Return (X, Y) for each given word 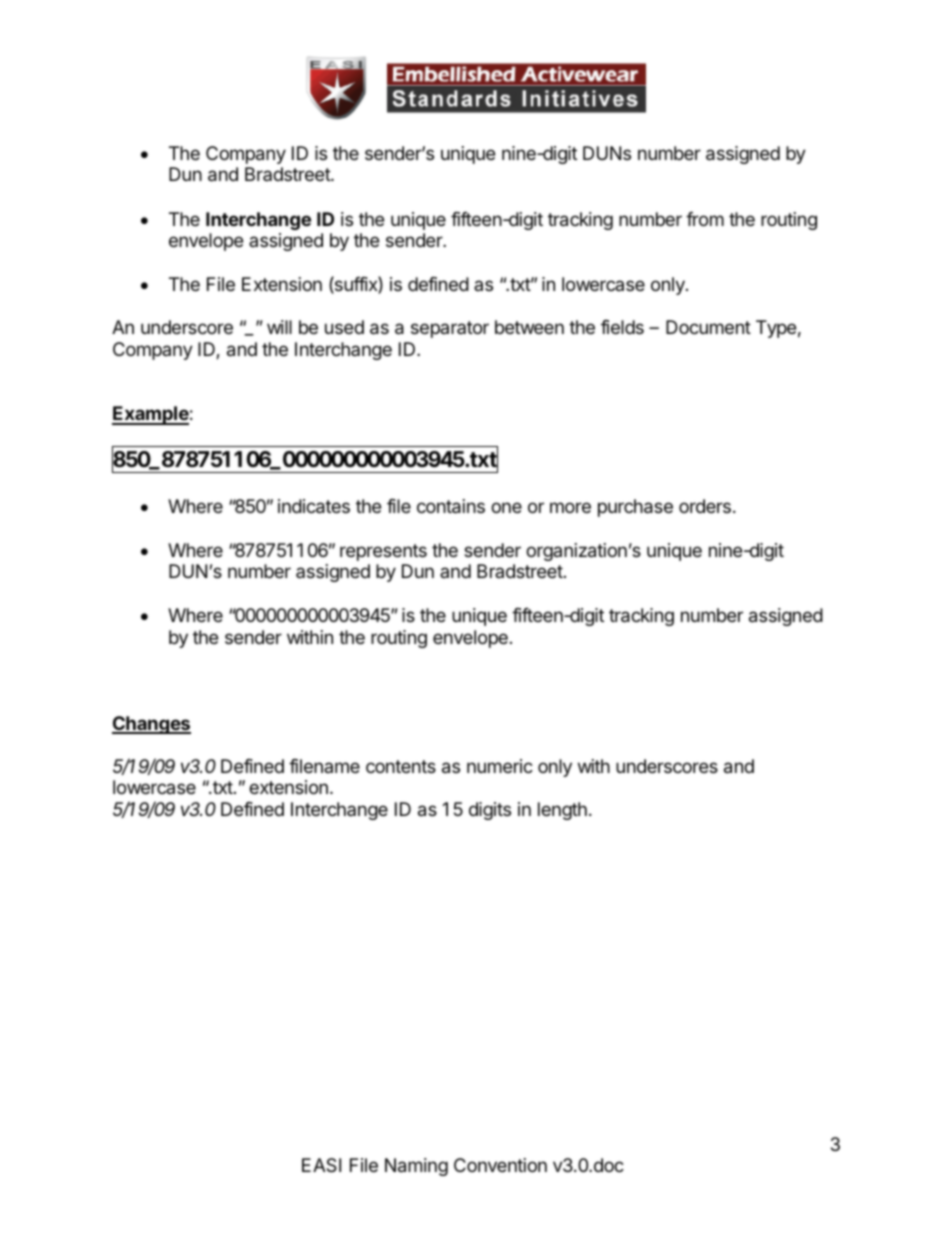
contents (401, 766)
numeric (500, 766)
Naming (416, 1167)
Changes (151, 725)
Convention (500, 1165)
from (705, 219)
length (562, 811)
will (279, 327)
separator (450, 329)
